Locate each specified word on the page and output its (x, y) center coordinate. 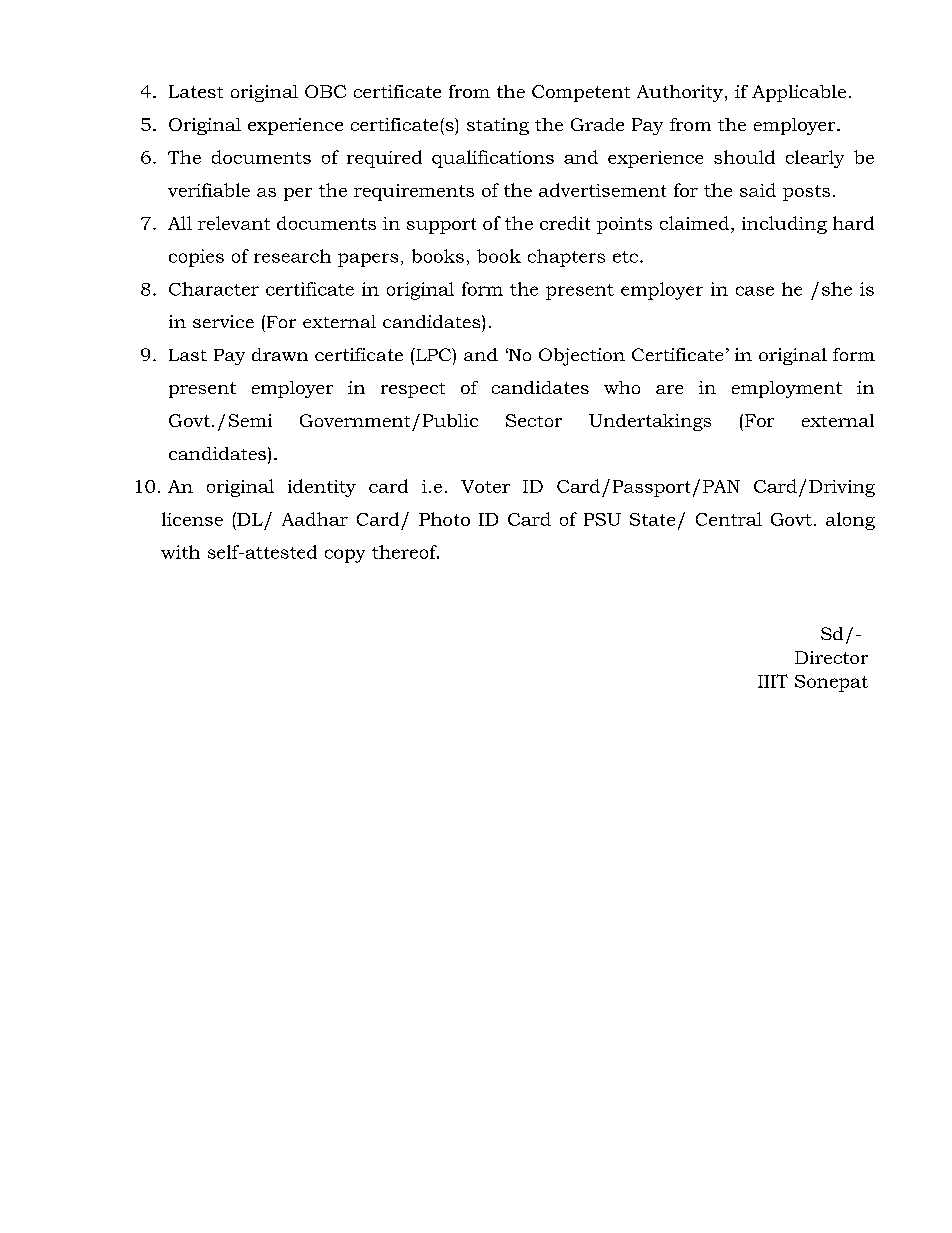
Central (729, 519)
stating (498, 126)
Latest (196, 91)
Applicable (799, 93)
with (180, 552)
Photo (444, 519)
